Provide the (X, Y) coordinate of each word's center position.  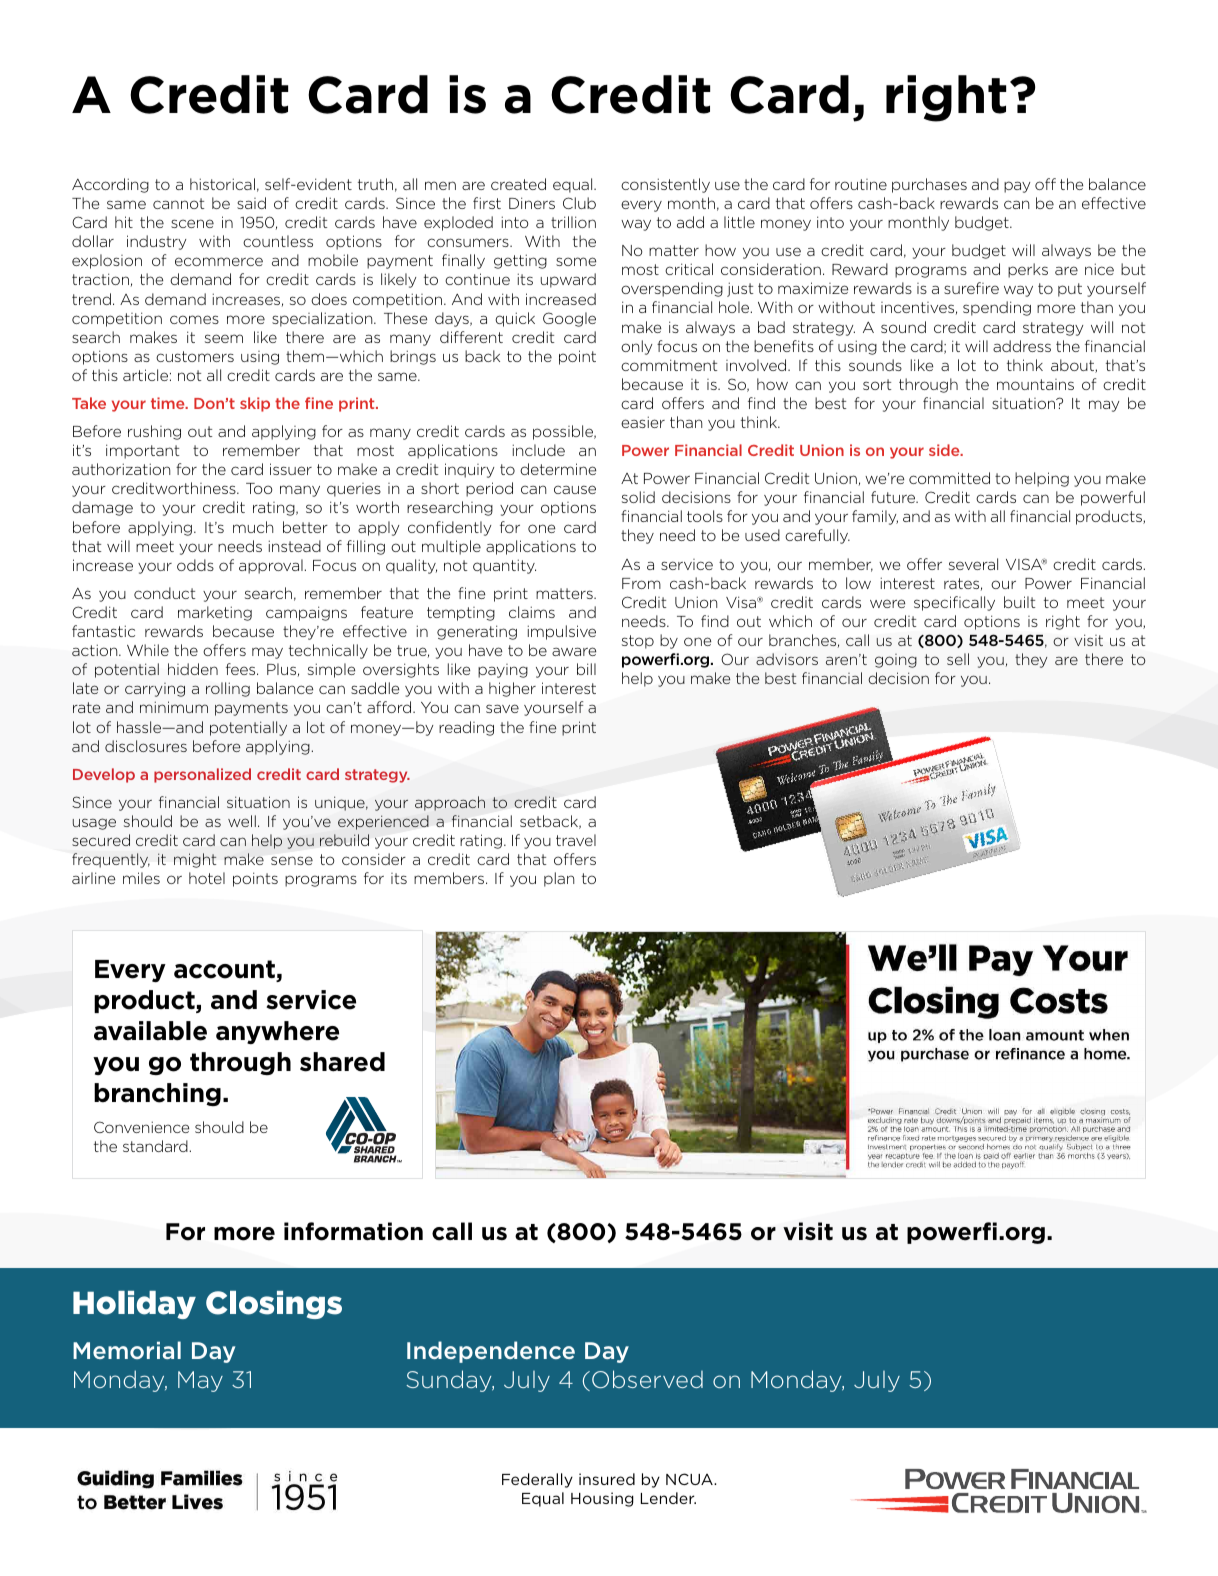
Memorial (127, 1350)
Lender (668, 1498)
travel (576, 840)
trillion (573, 222)
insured (607, 1479)
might (195, 860)
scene (192, 223)
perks (1028, 270)
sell (958, 659)
